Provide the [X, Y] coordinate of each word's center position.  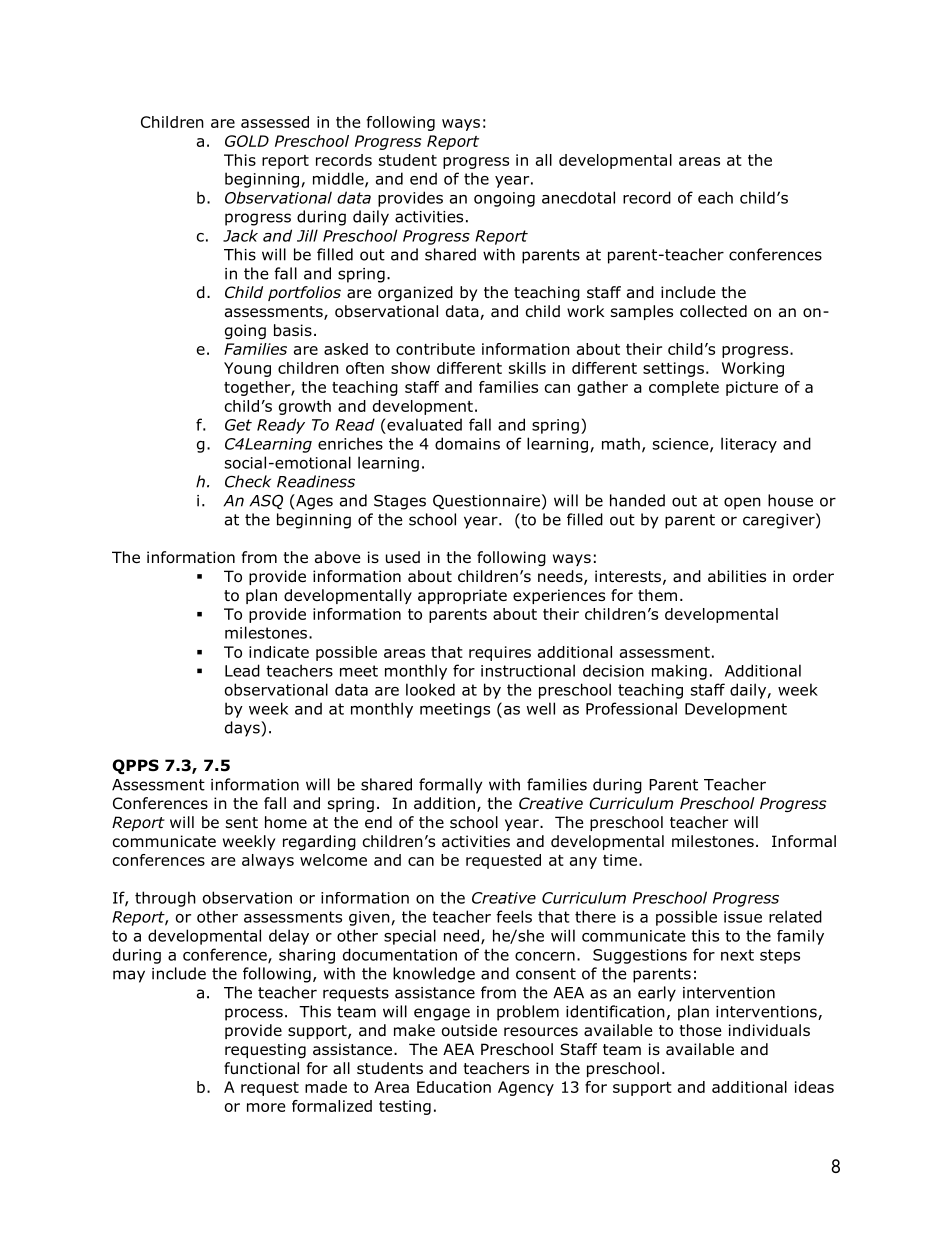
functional [261, 1068]
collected [713, 311]
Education [454, 1087]
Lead [242, 670]
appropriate [462, 596]
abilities [737, 576]
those [700, 1030]
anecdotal [578, 197]
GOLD [247, 141]
